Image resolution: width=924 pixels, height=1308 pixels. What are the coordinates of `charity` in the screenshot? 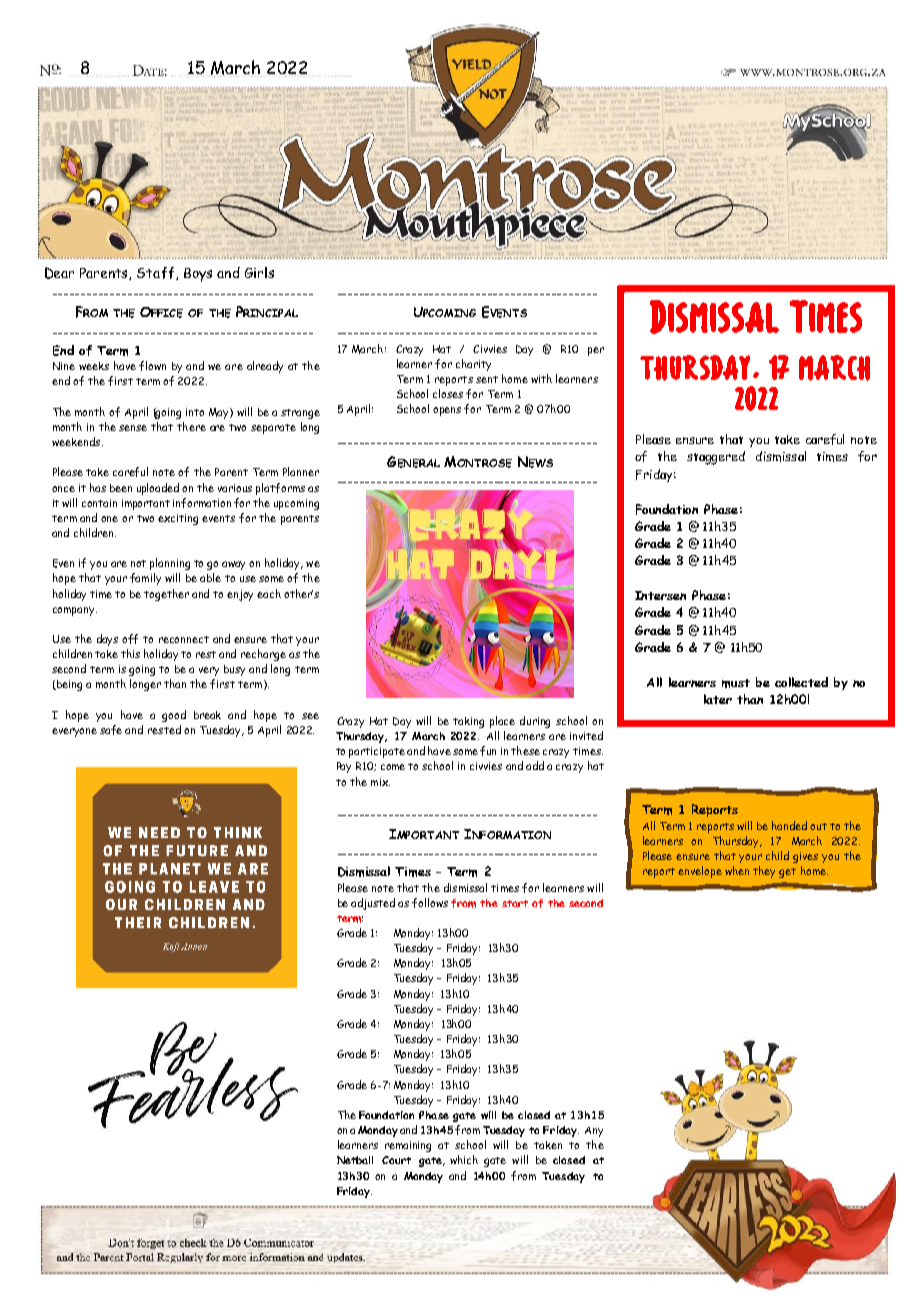 It's located at (473, 365).
